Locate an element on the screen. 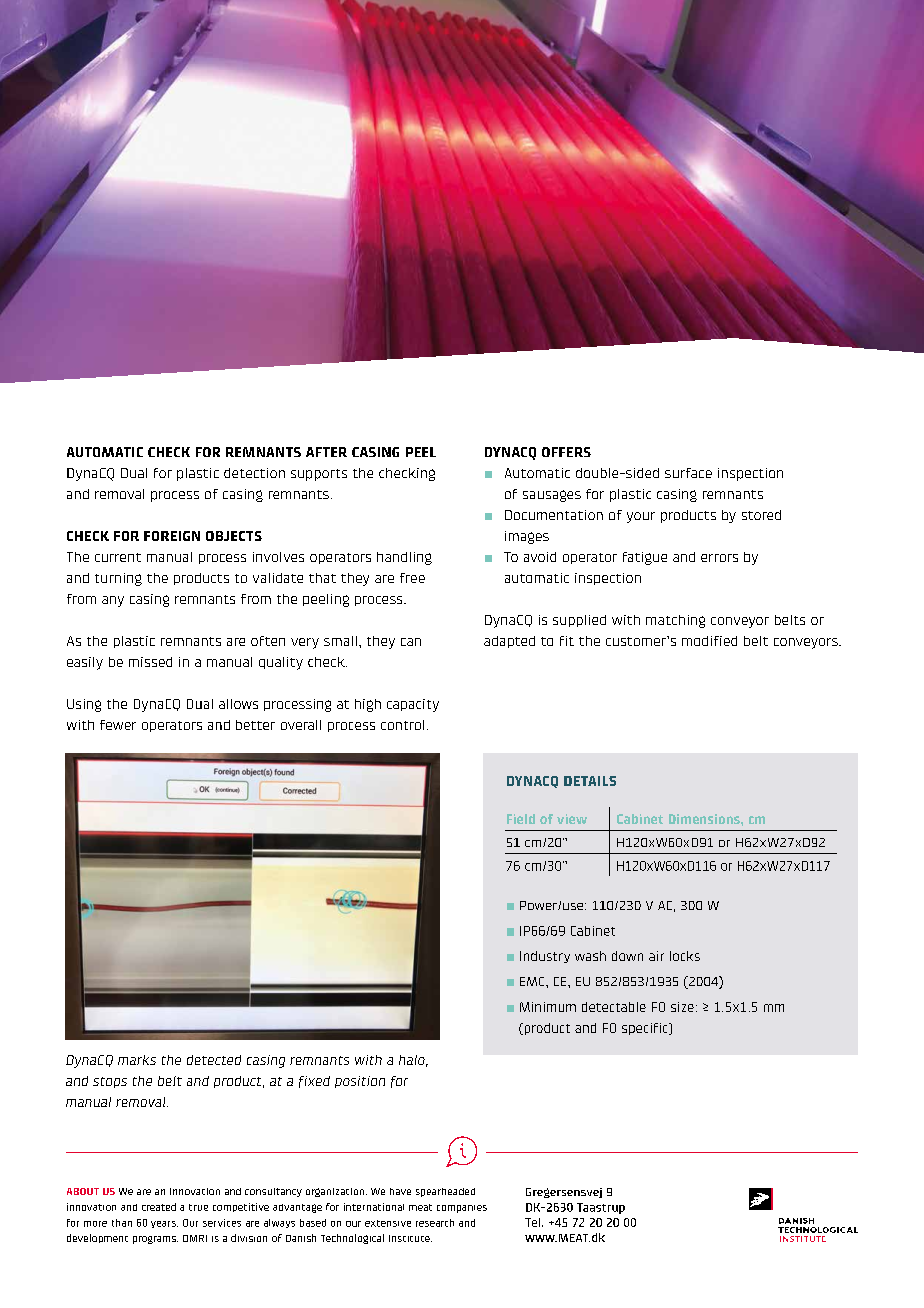 The width and height of the screenshot is (924, 1308). marks is located at coordinates (137, 1060).
